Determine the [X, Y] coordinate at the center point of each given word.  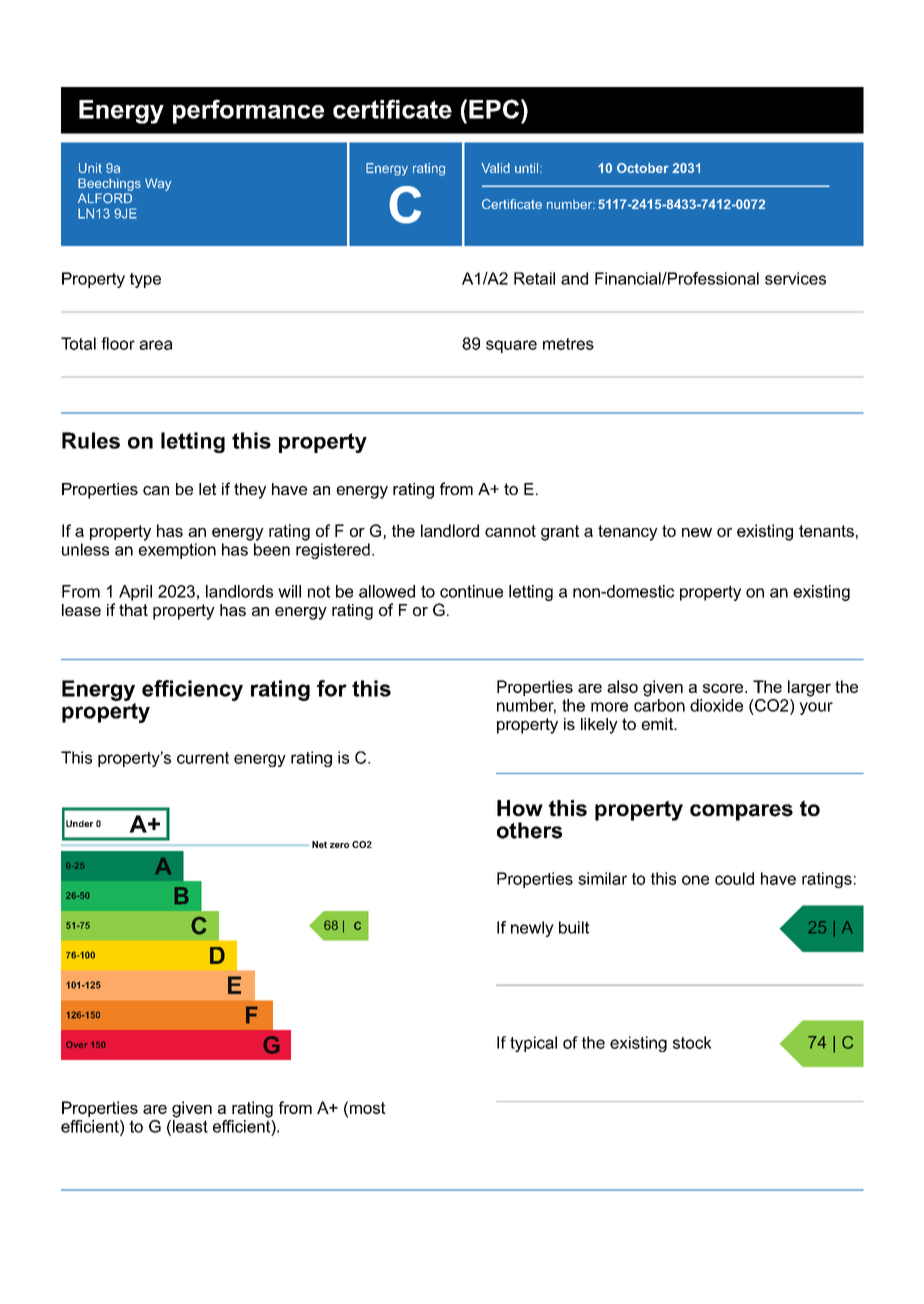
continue [471, 591]
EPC [494, 109]
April [135, 593]
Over [77, 1044]
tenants [826, 531]
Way [158, 184]
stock [692, 1042]
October [643, 168]
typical [533, 1044]
